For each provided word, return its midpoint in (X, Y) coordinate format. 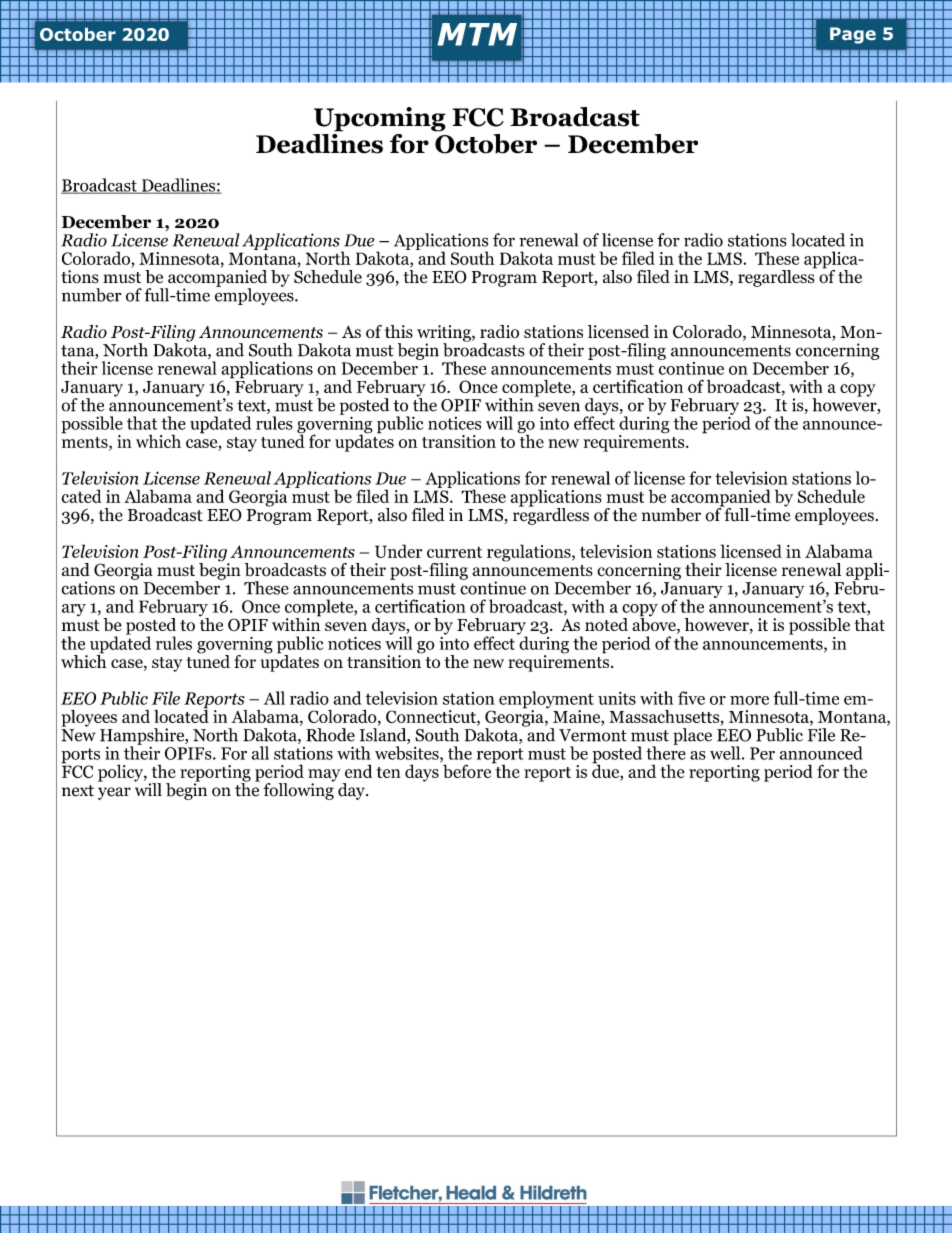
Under (398, 551)
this (399, 331)
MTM (477, 34)
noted (606, 624)
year (114, 793)
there (666, 752)
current (454, 552)
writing (445, 334)
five (691, 698)
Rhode (330, 735)
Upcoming (380, 119)
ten (388, 772)
